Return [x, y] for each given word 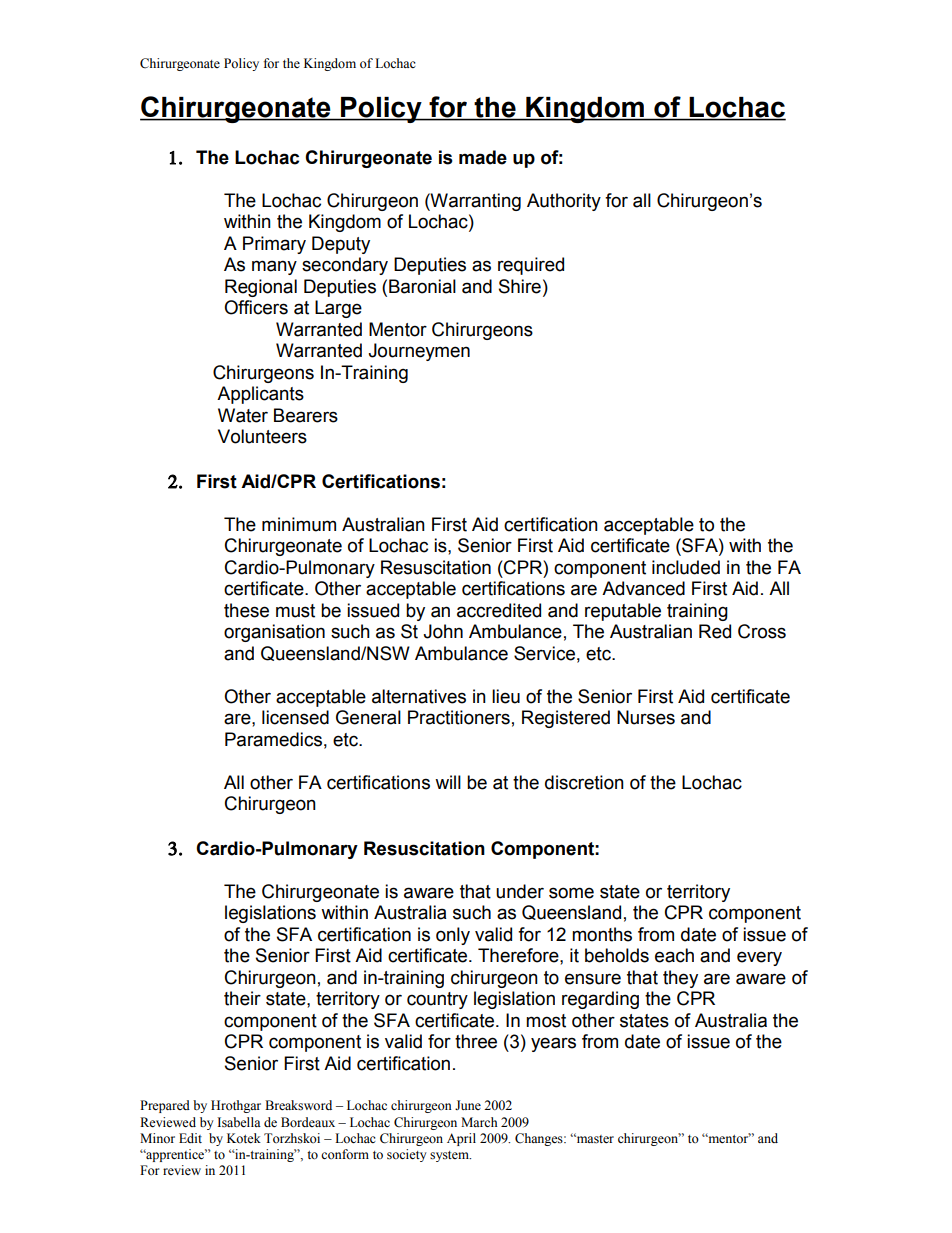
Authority [564, 202]
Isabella [239, 1122]
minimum [299, 524]
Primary [274, 245]
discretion [584, 782]
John [443, 631]
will [448, 782]
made [483, 157]
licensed [295, 717]
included [686, 567]
